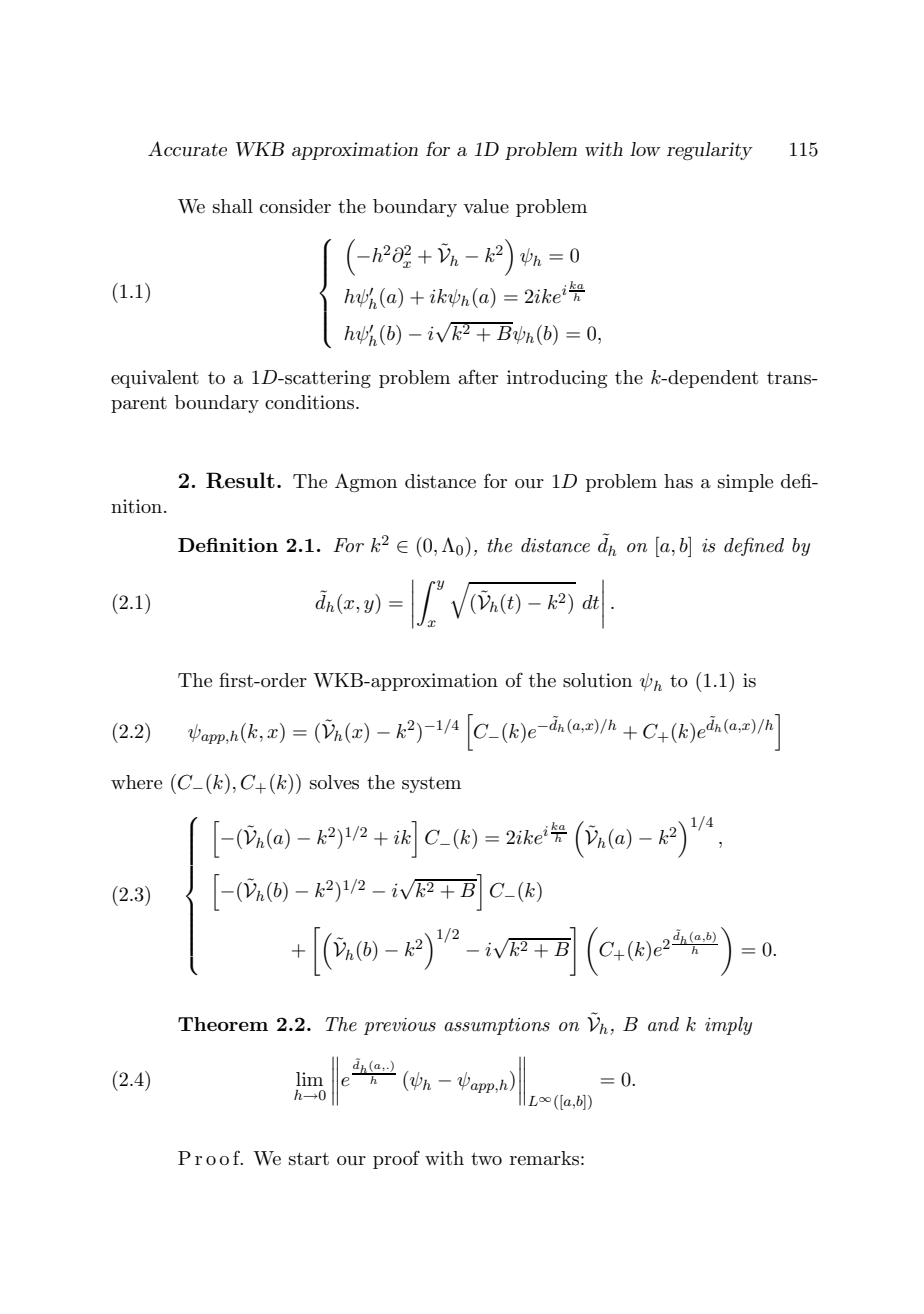 This screenshot has height=1314, width=924. I want to click on previous, so click(400, 1026).
